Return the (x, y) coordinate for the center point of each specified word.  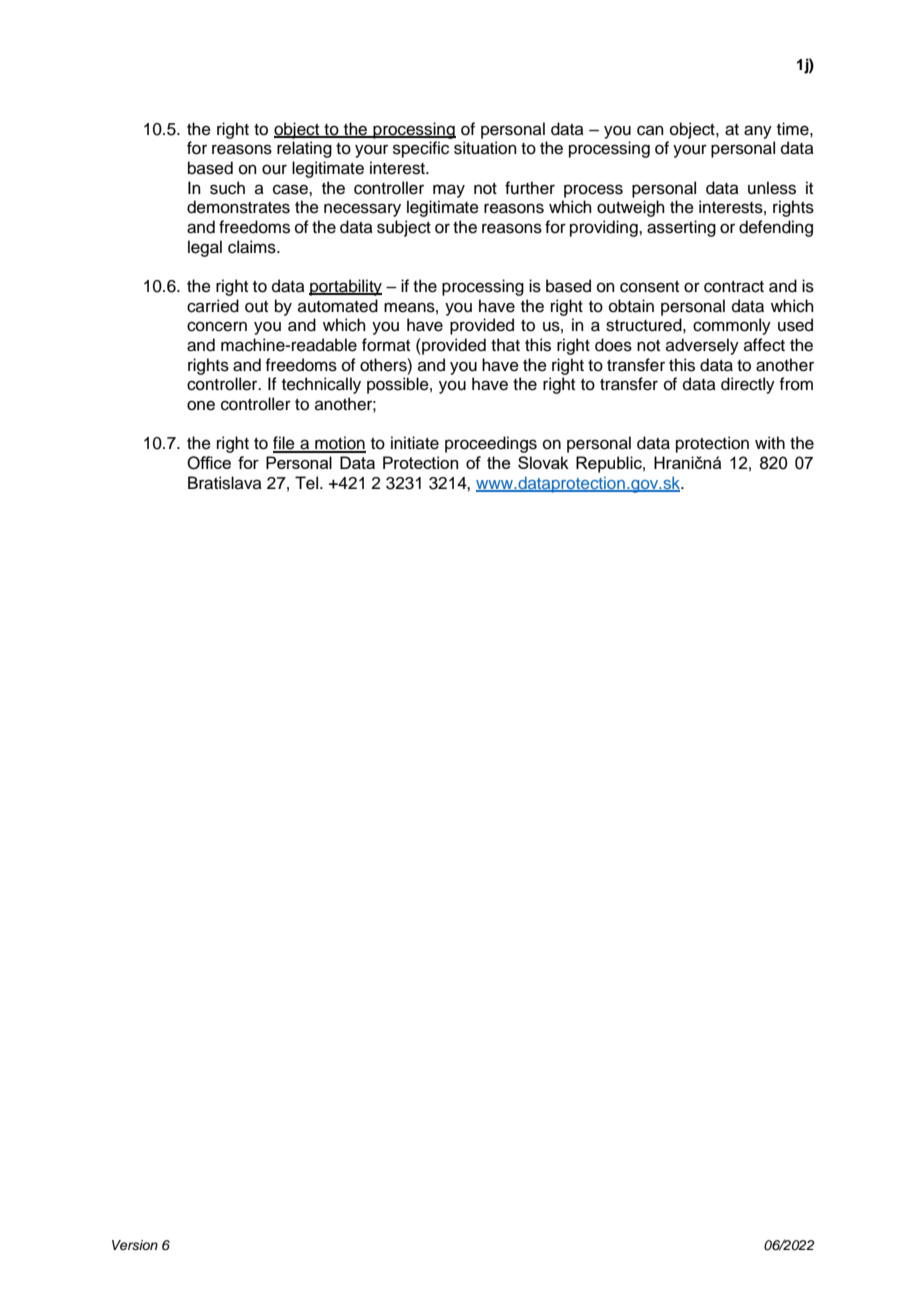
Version (135, 1245)
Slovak (543, 462)
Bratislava (225, 483)
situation (485, 148)
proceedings (491, 444)
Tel (308, 483)
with (770, 442)
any (758, 132)
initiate (415, 443)
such (227, 188)
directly (748, 385)
